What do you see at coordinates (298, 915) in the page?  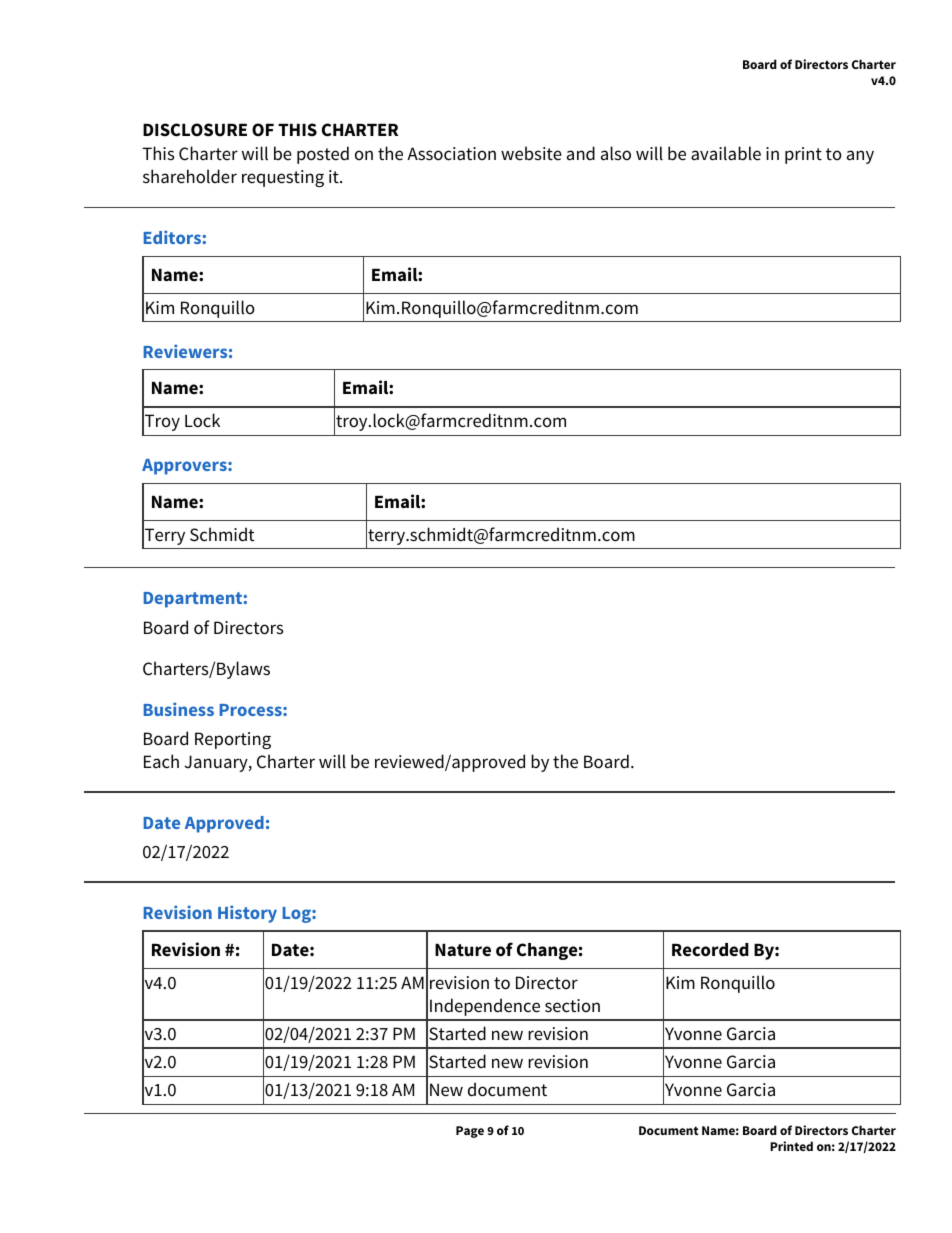 I see `Log` at bounding box center [298, 915].
